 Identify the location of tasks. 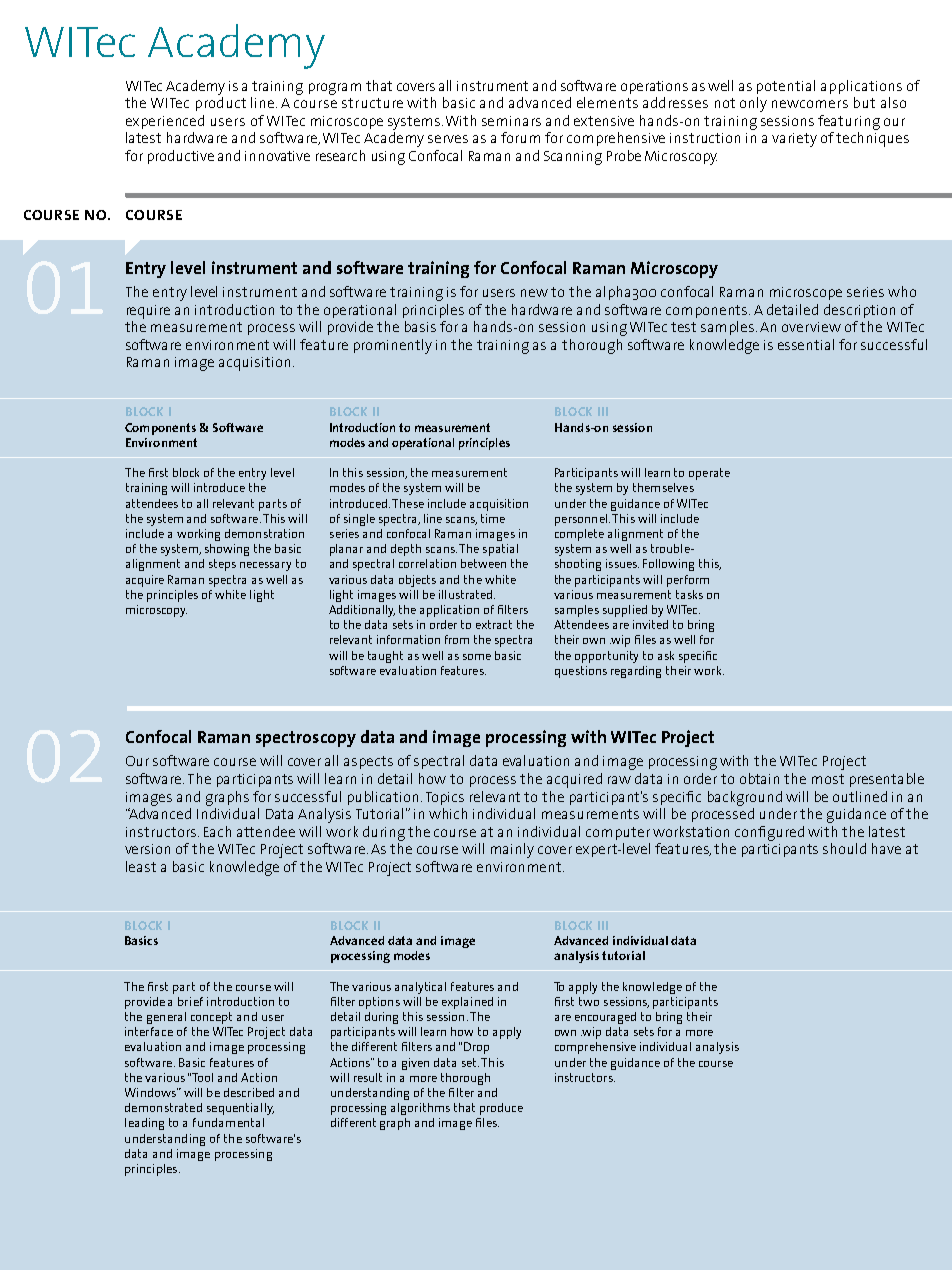
(689, 594).
